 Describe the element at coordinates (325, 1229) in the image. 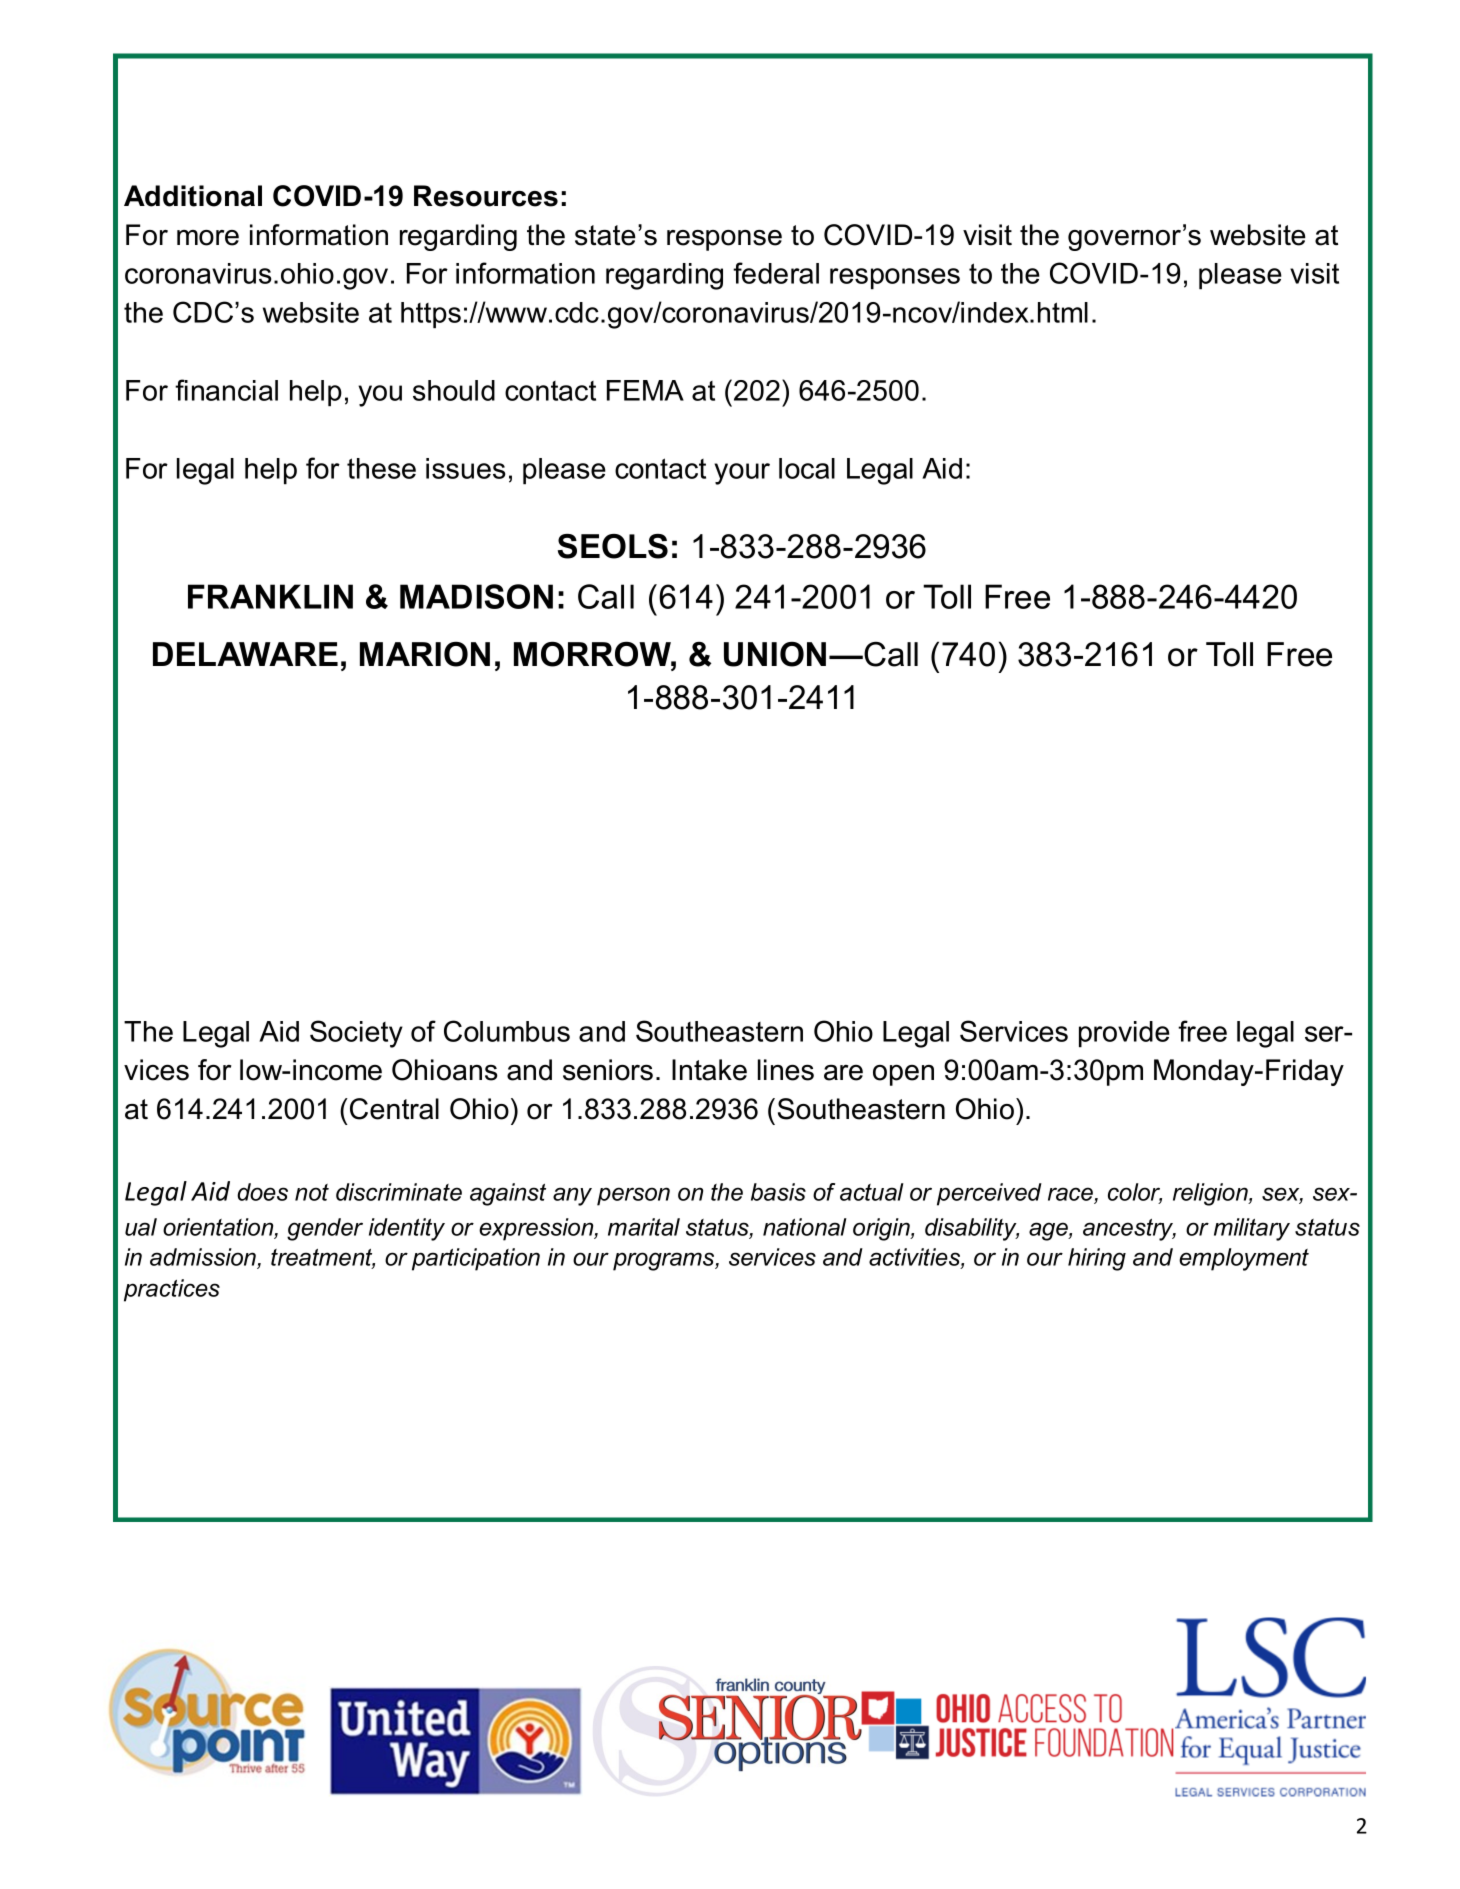

I see `gender` at that location.
